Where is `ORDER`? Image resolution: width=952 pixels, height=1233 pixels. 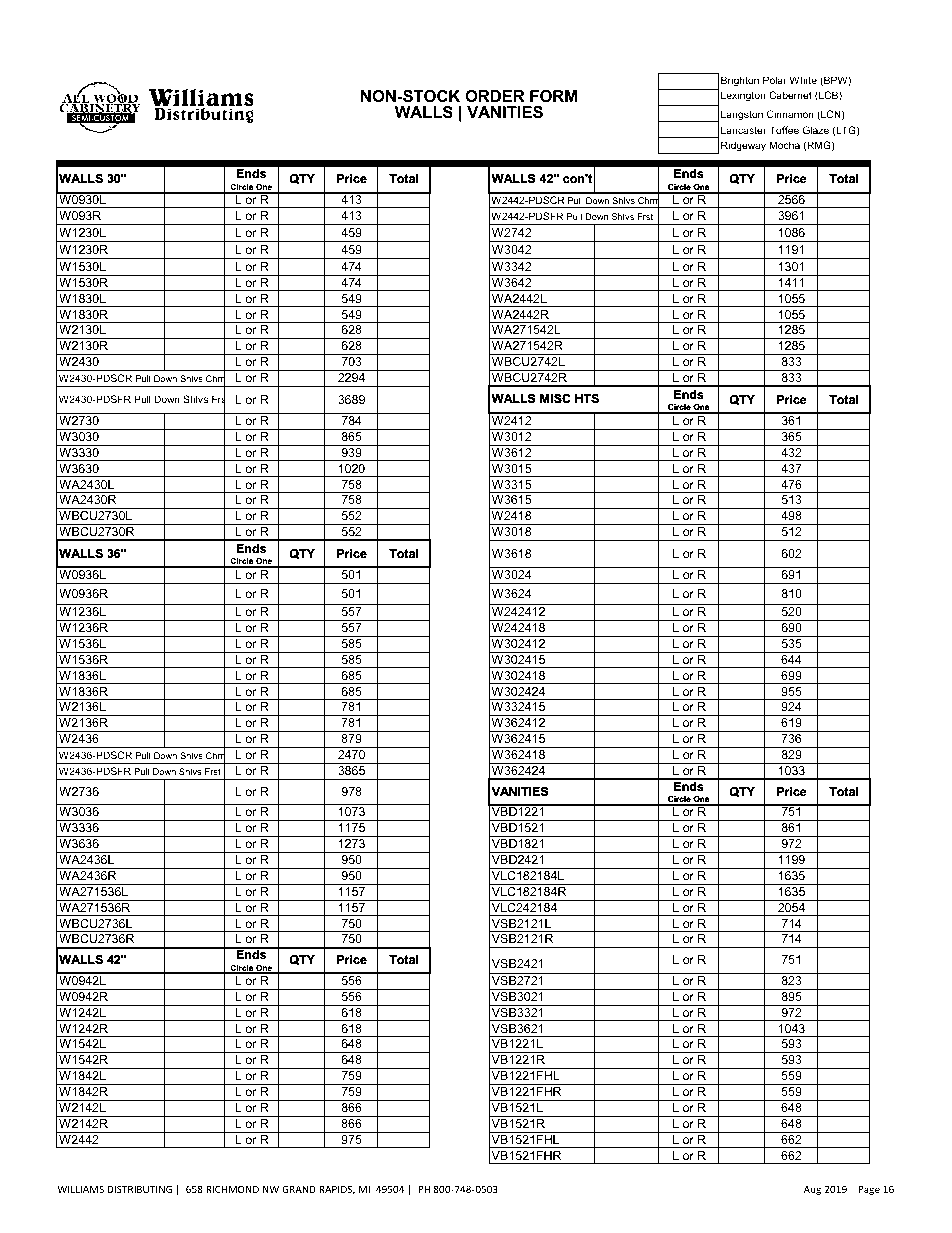 ORDER is located at coordinates (495, 96).
